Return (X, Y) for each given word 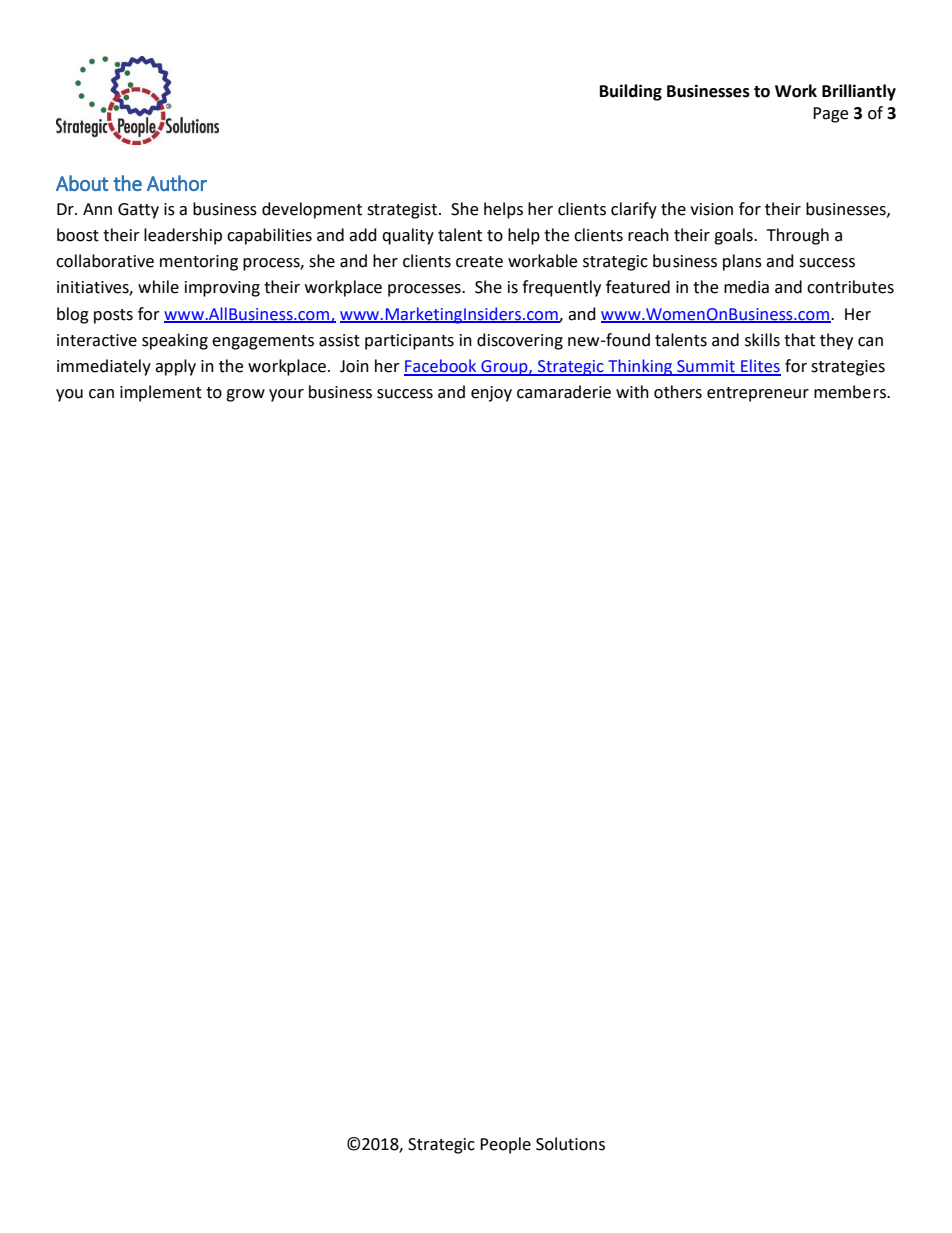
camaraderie (564, 392)
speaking (175, 341)
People (505, 1145)
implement (161, 393)
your (286, 395)
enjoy (491, 394)
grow (245, 395)
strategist (403, 211)
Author (177, 183)
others (678, 392)
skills (762, 340)
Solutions (570, 1144)
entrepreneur (758, 394)
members (851, 392)
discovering (520, 341)
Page (830, 115)
